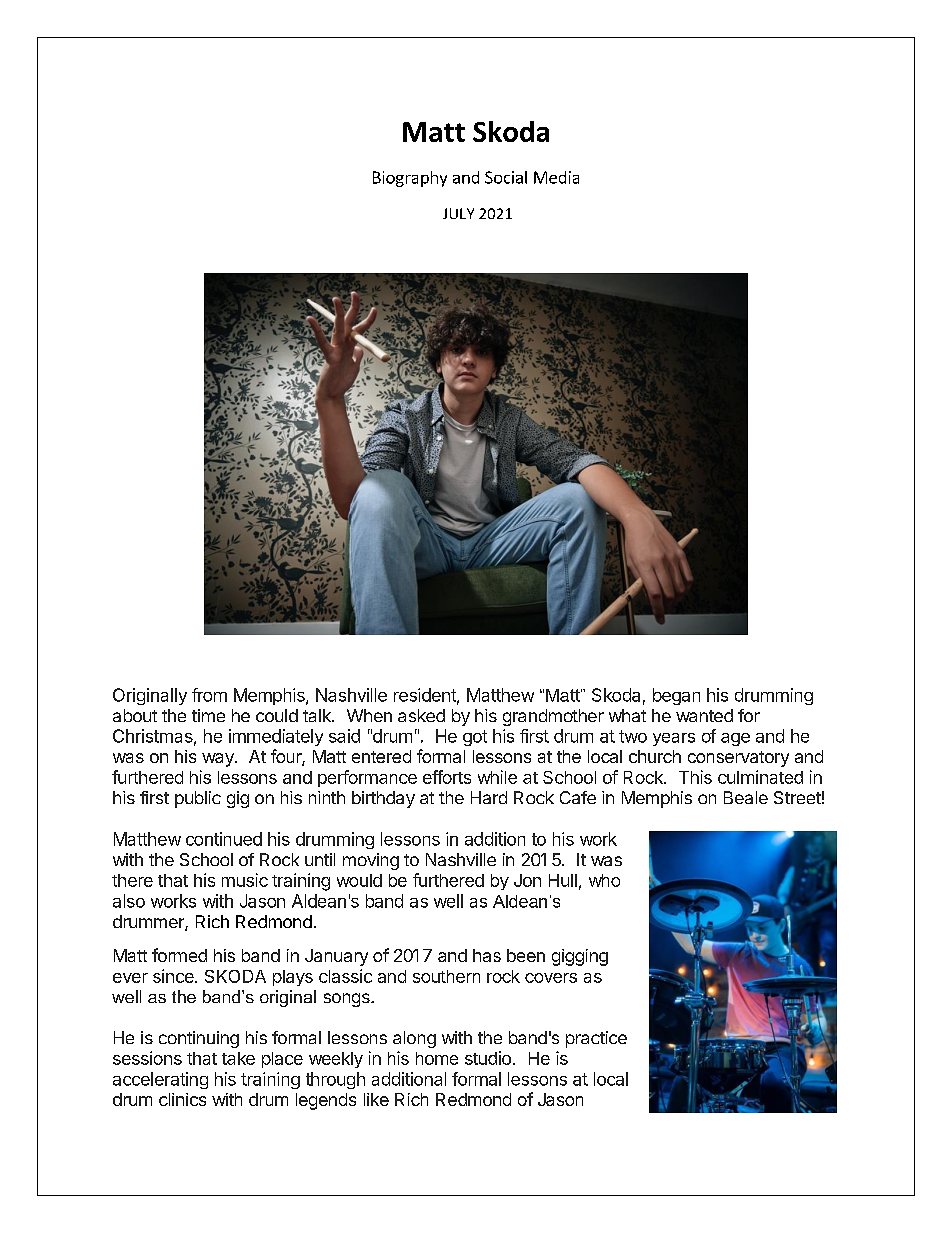 The height and width of the document is (1233, 952). I want to click on take, so click(238, 1058).
